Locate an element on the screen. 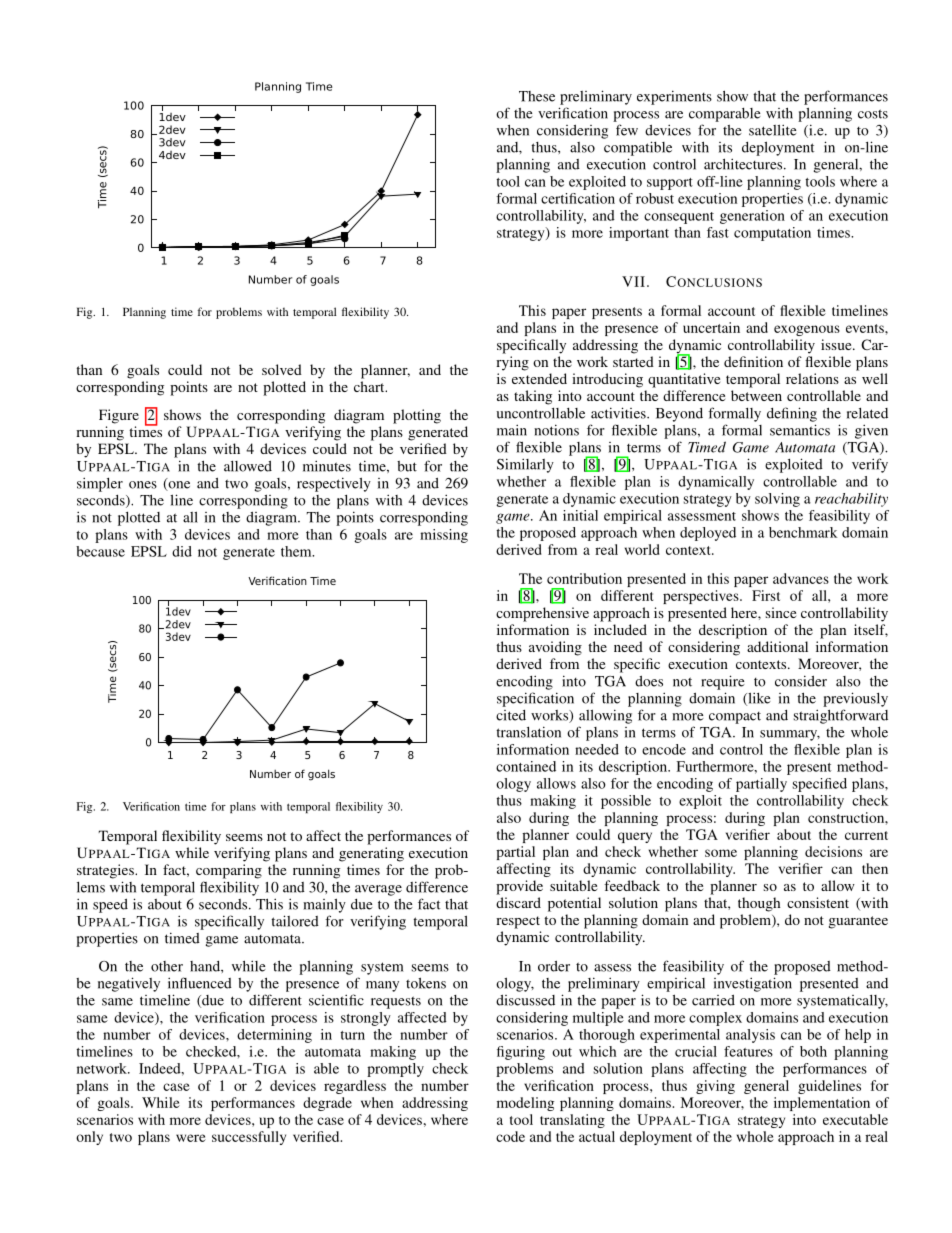 The height and width of the screenshot is (1233, 952). implementation is located at coordinates (822, 1104).
